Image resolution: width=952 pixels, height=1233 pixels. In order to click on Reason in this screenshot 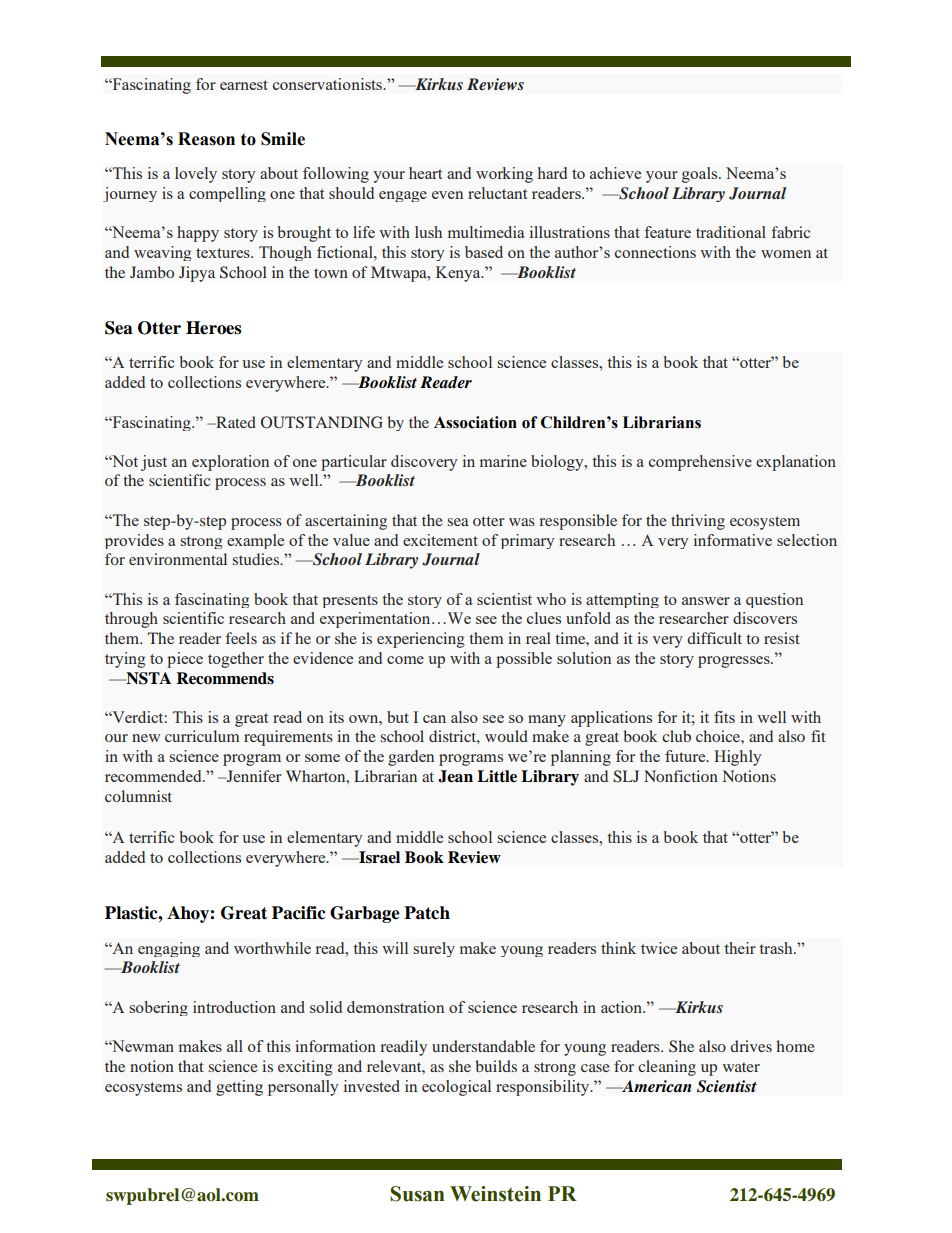, I will do `click(206, 139)`.
